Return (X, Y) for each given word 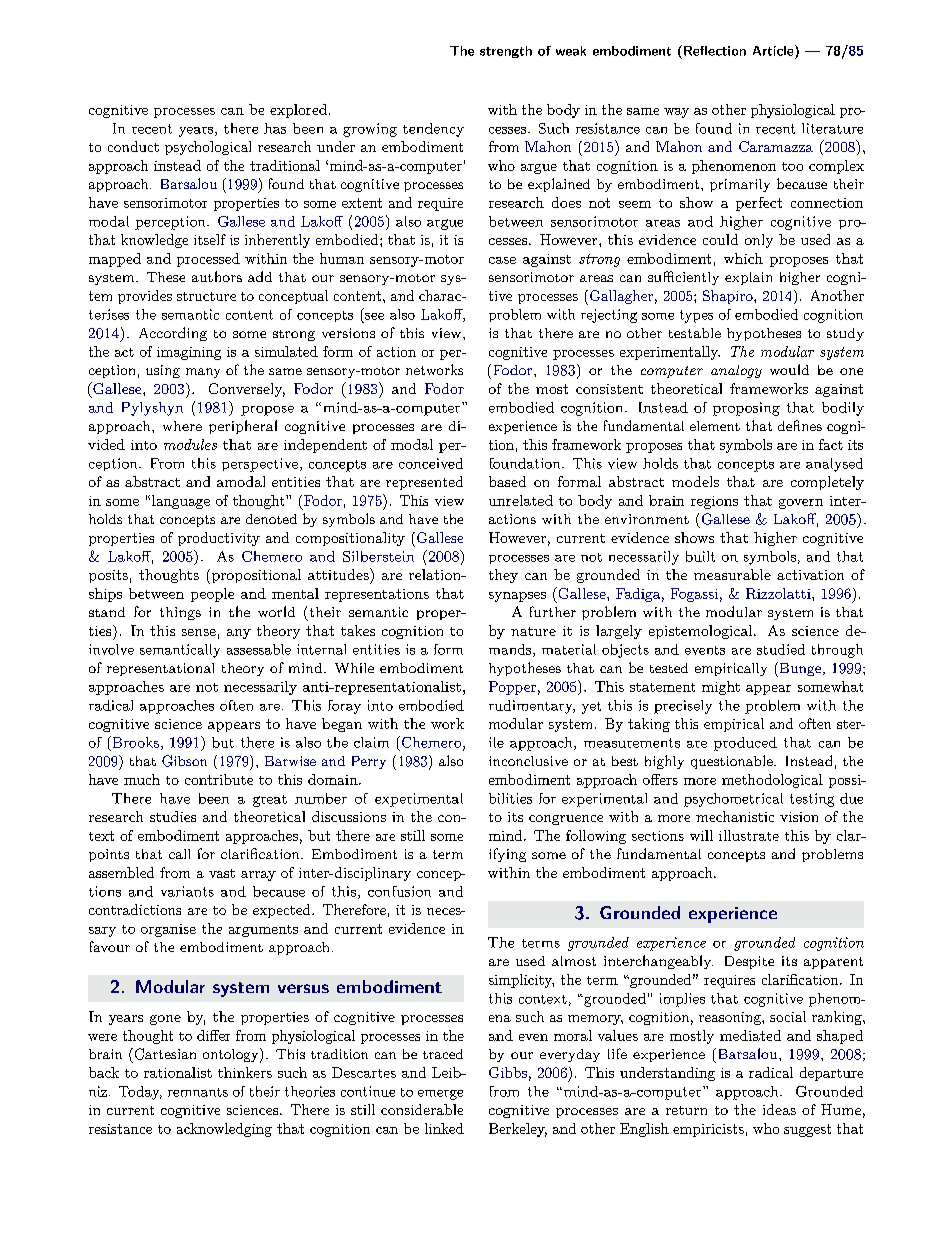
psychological (208, 148)
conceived (431, 463)
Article (774, 50)
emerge (440, 1095)
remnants (198, 1092)
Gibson (184, 761)
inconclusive (528, 761)
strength (506, 52)
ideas (779, 1109)
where (182, 426)
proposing (746, 409)
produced (745, 744)
